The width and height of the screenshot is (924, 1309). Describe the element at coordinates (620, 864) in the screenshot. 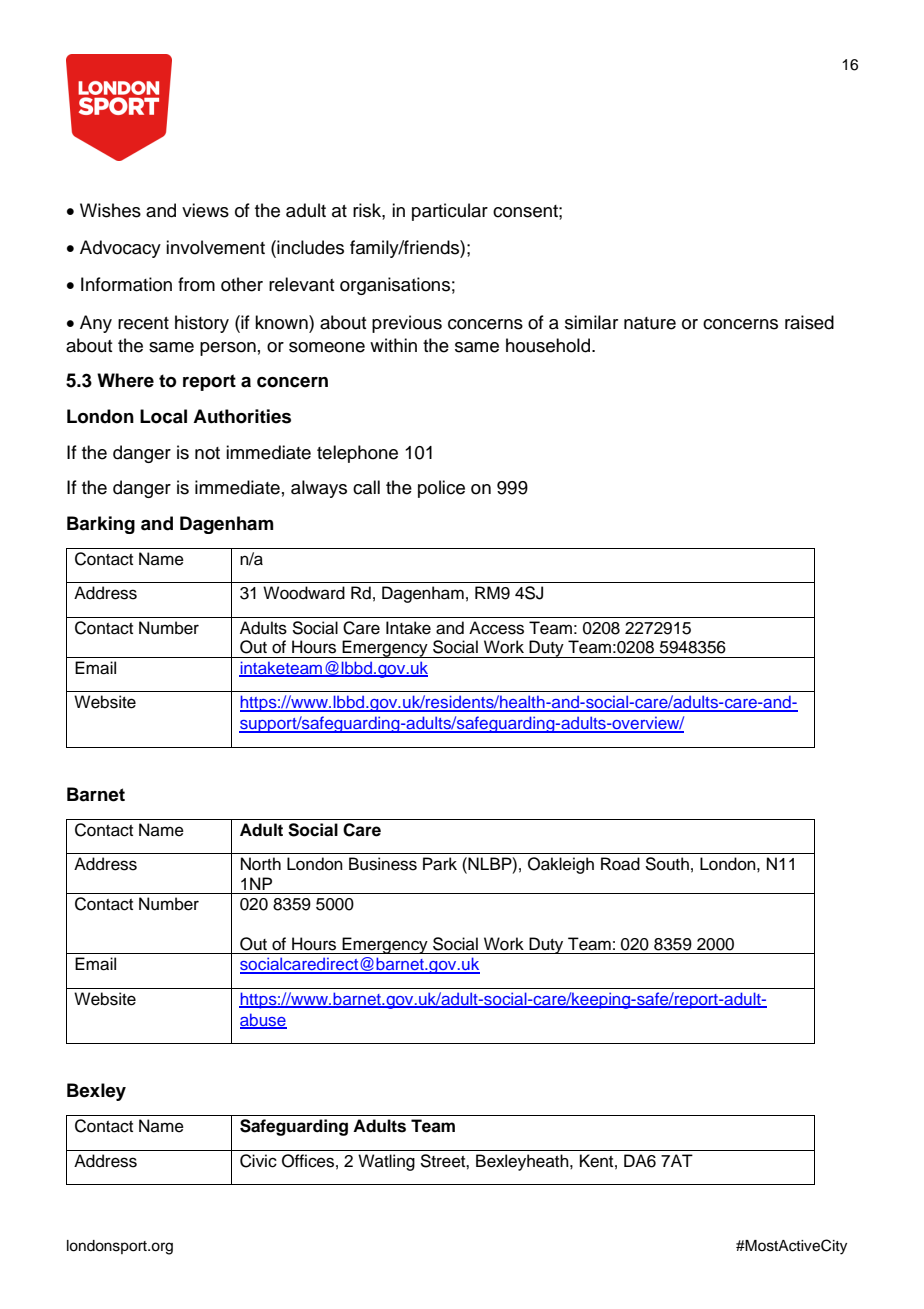

I see `Road` at that location.
